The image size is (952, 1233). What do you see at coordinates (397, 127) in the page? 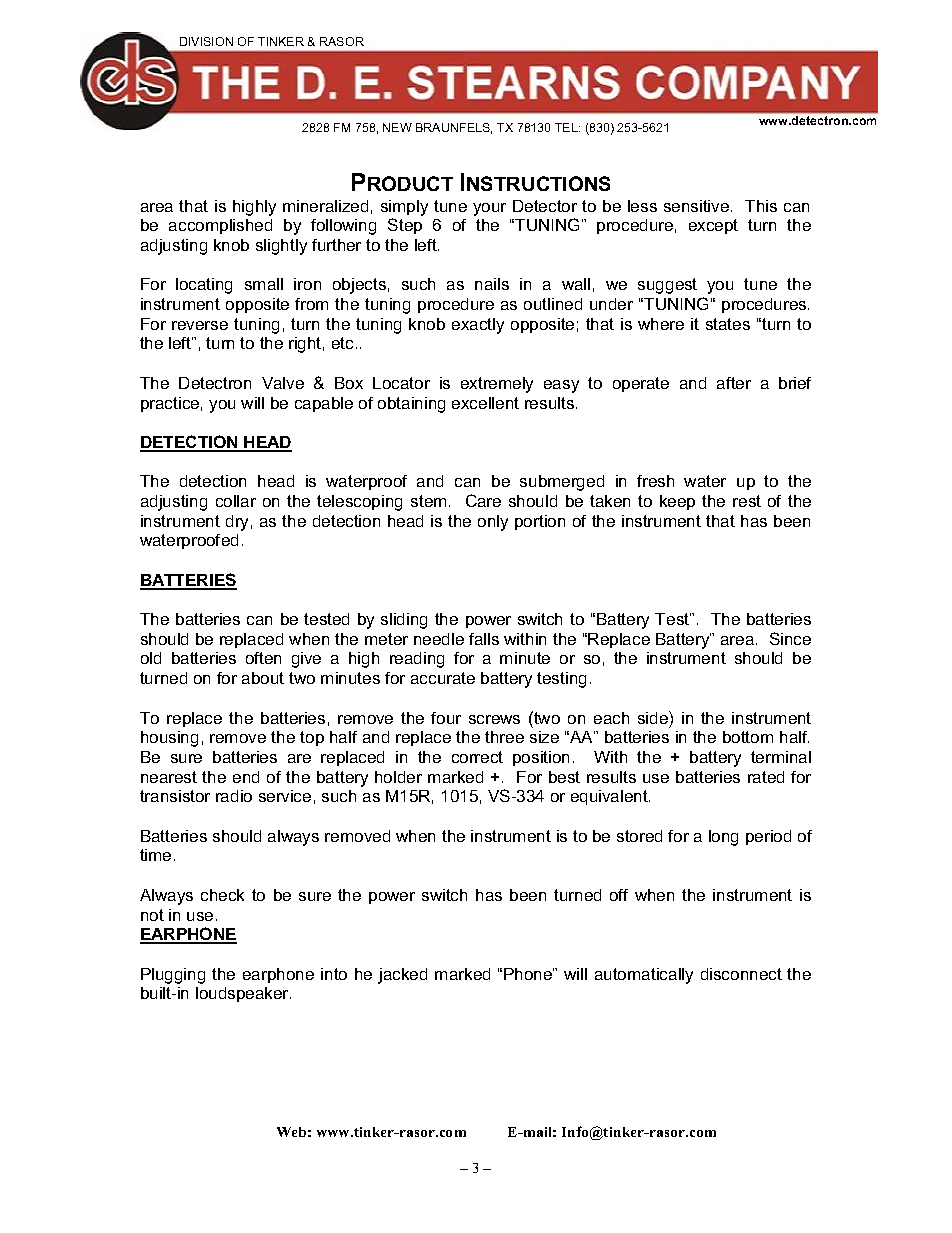
I see `NEW` at bounding box center [397, 127].
